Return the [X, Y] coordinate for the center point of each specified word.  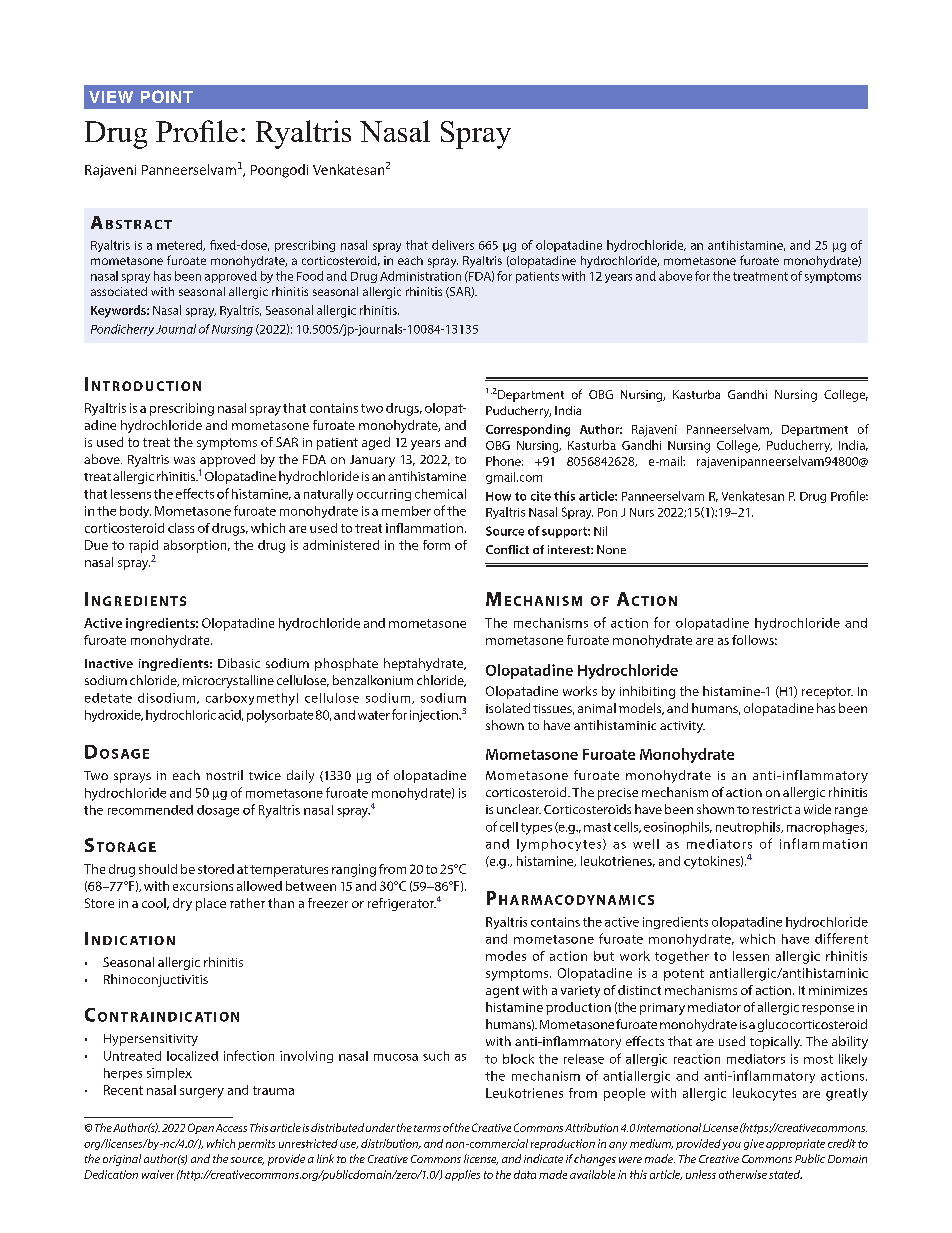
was [184, 460]
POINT [167, 96]
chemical [440, 494]
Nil [600, 531]
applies [462, 1175]
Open [201, 1128]
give [754, 1144]
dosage [218, 811]
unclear [519, 809]
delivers [453, 245]
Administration [420, 276]
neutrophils [749, 828]
